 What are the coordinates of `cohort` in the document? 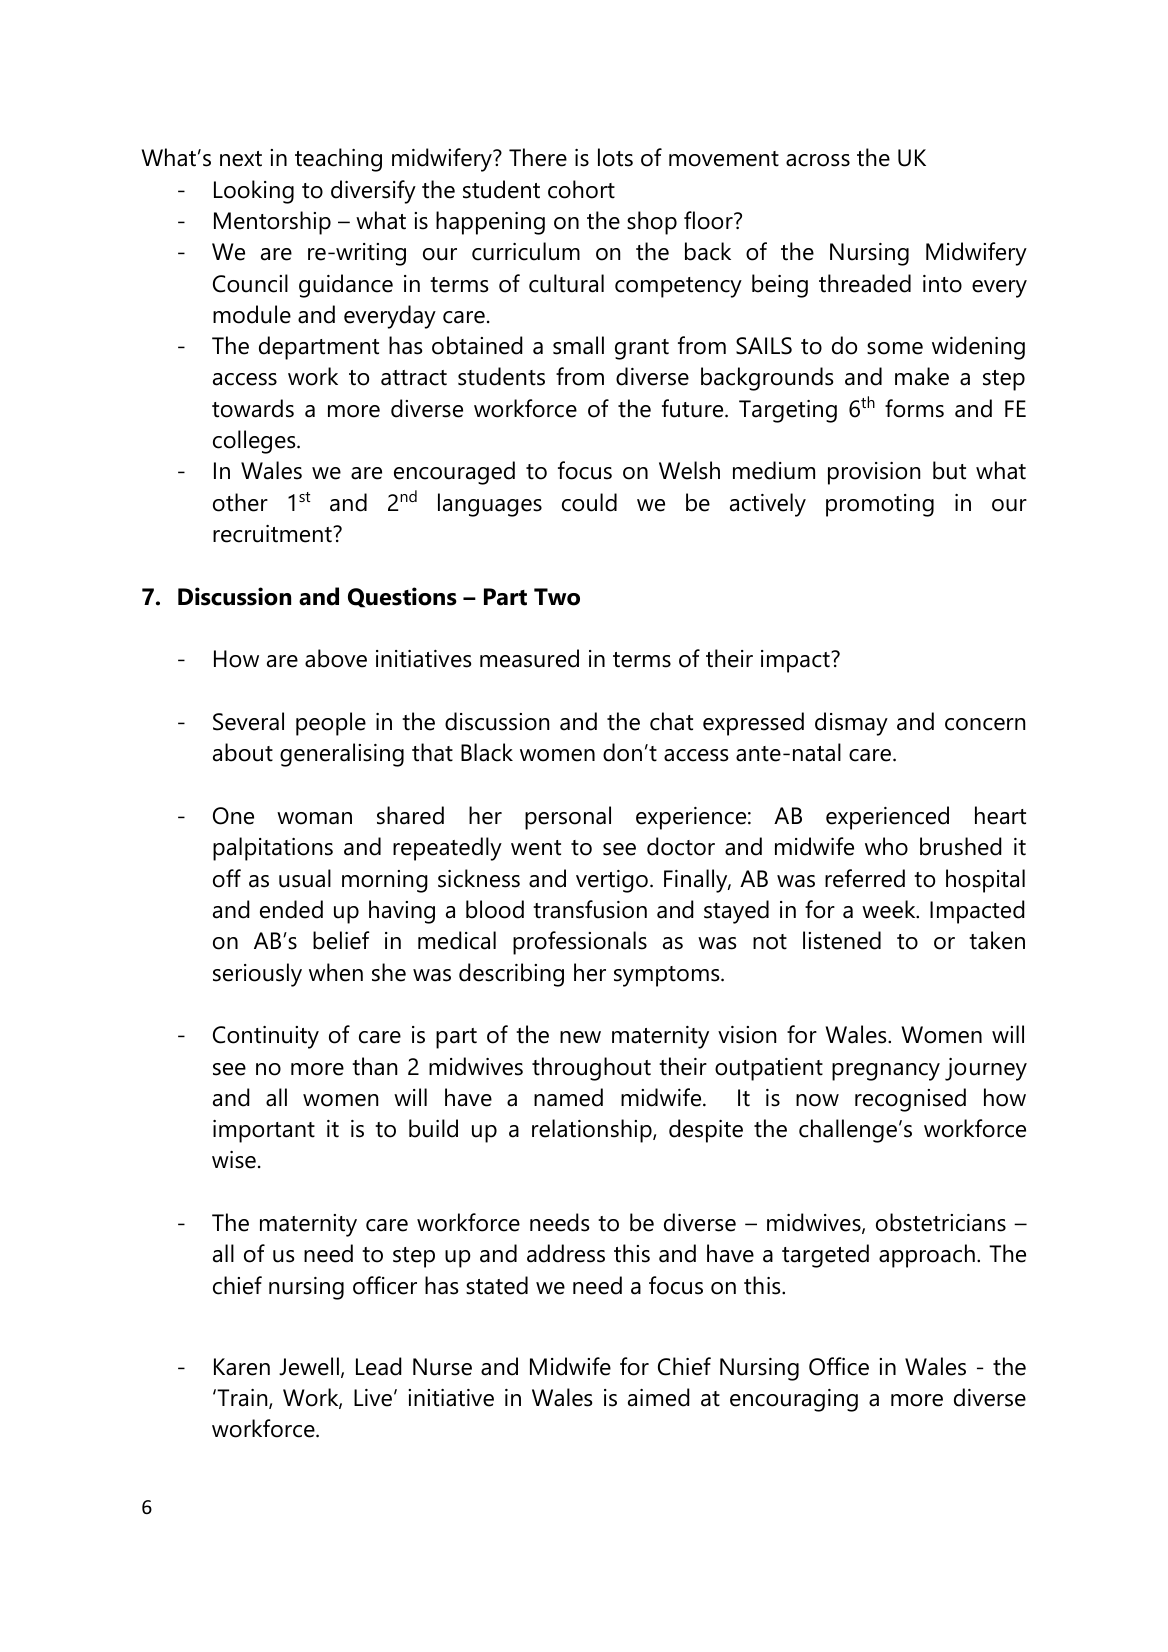 It's located at (581, 189).
